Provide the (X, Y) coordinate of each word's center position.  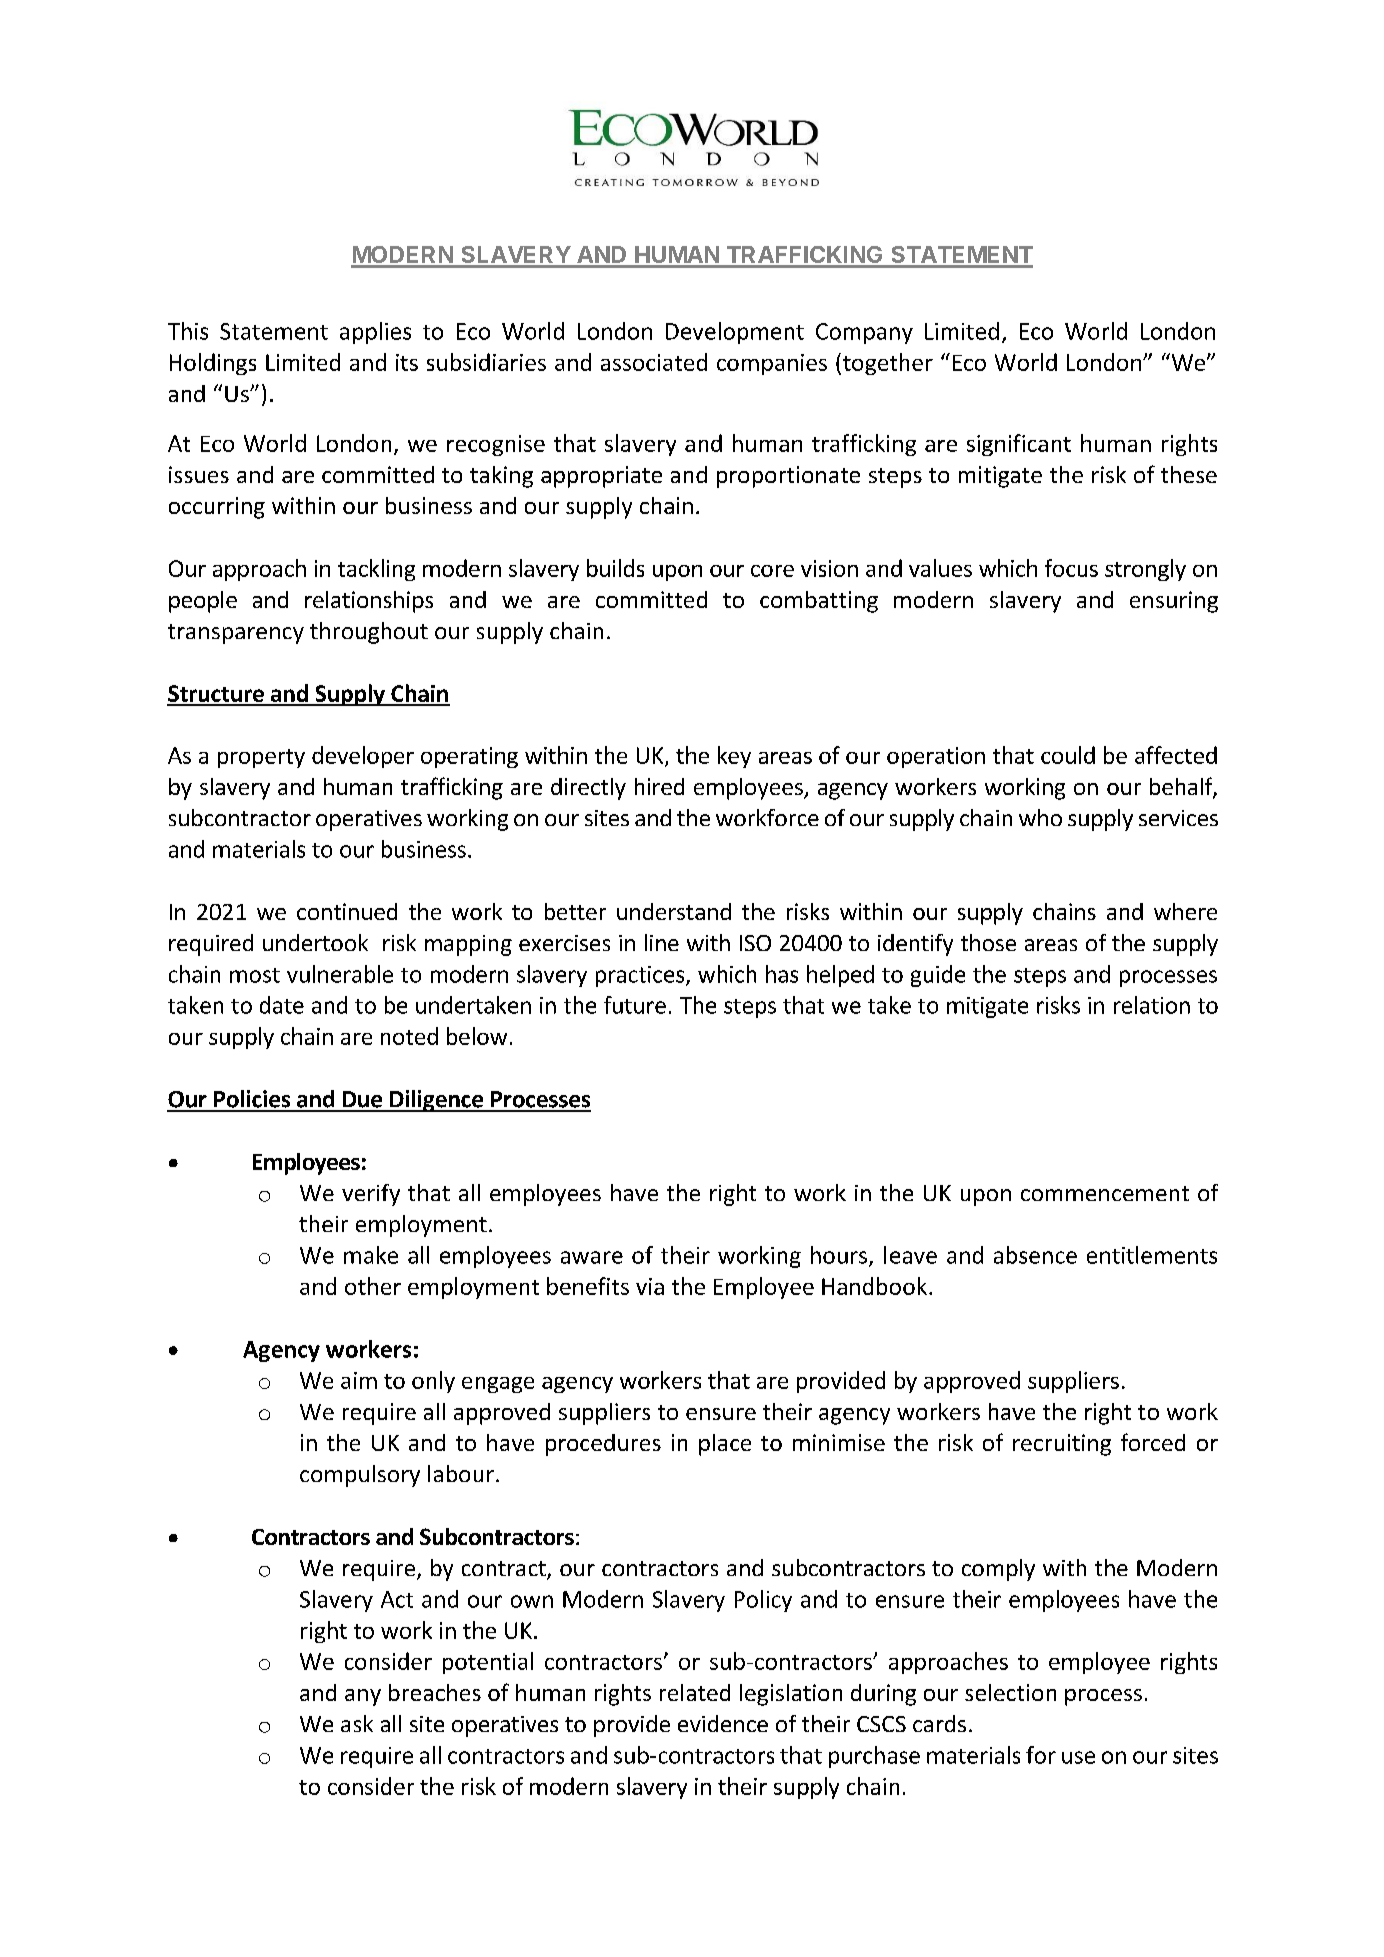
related (695, 1692)
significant (1019, 445)
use (1078, 1757)
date (282, 1005)
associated (654, 362)
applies (375, 333)
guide (938, 976)
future (635, 1005)
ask (357, 1723)
